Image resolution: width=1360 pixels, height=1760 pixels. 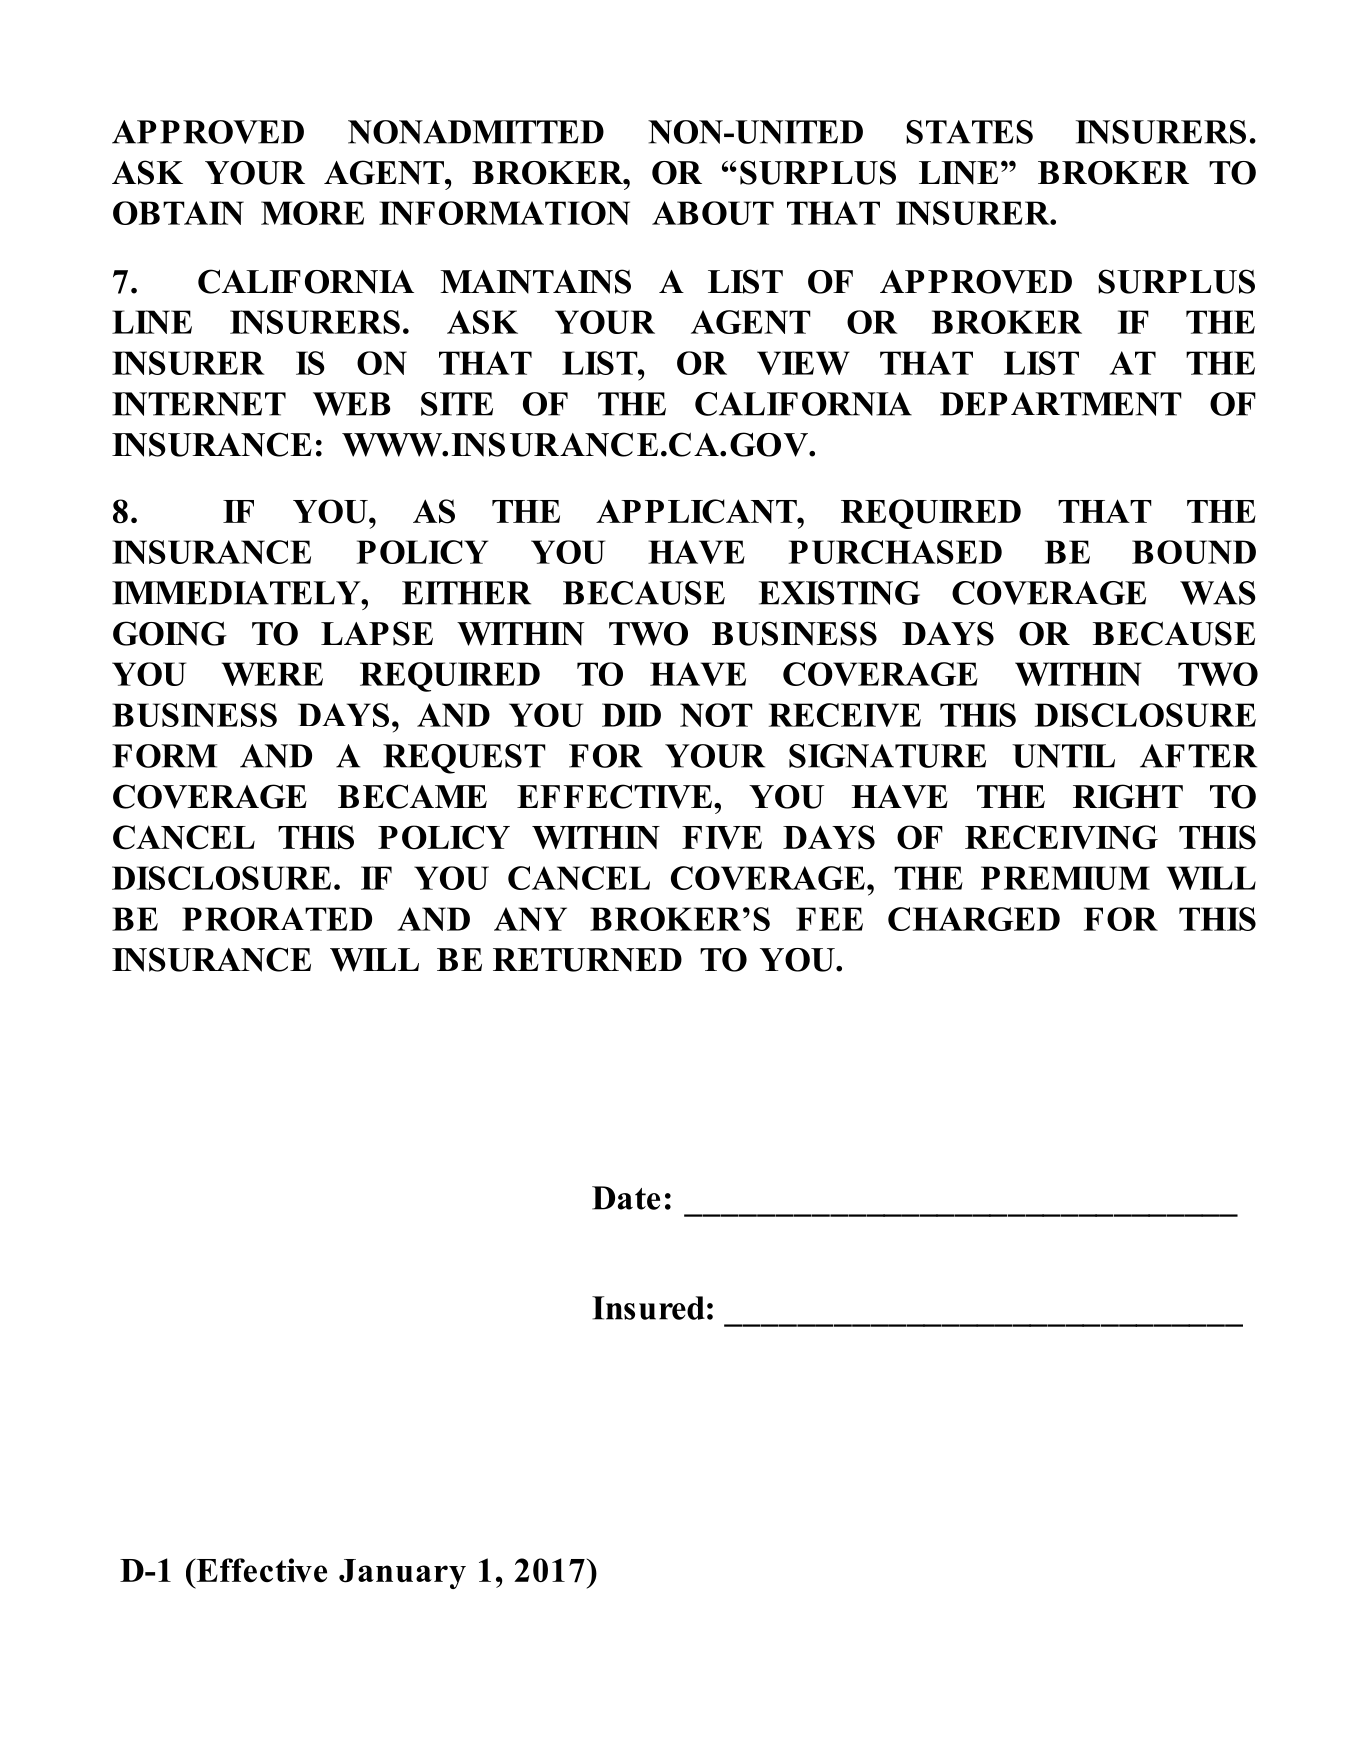 I want to click on ABOUT, so click(x=713, y=213).
